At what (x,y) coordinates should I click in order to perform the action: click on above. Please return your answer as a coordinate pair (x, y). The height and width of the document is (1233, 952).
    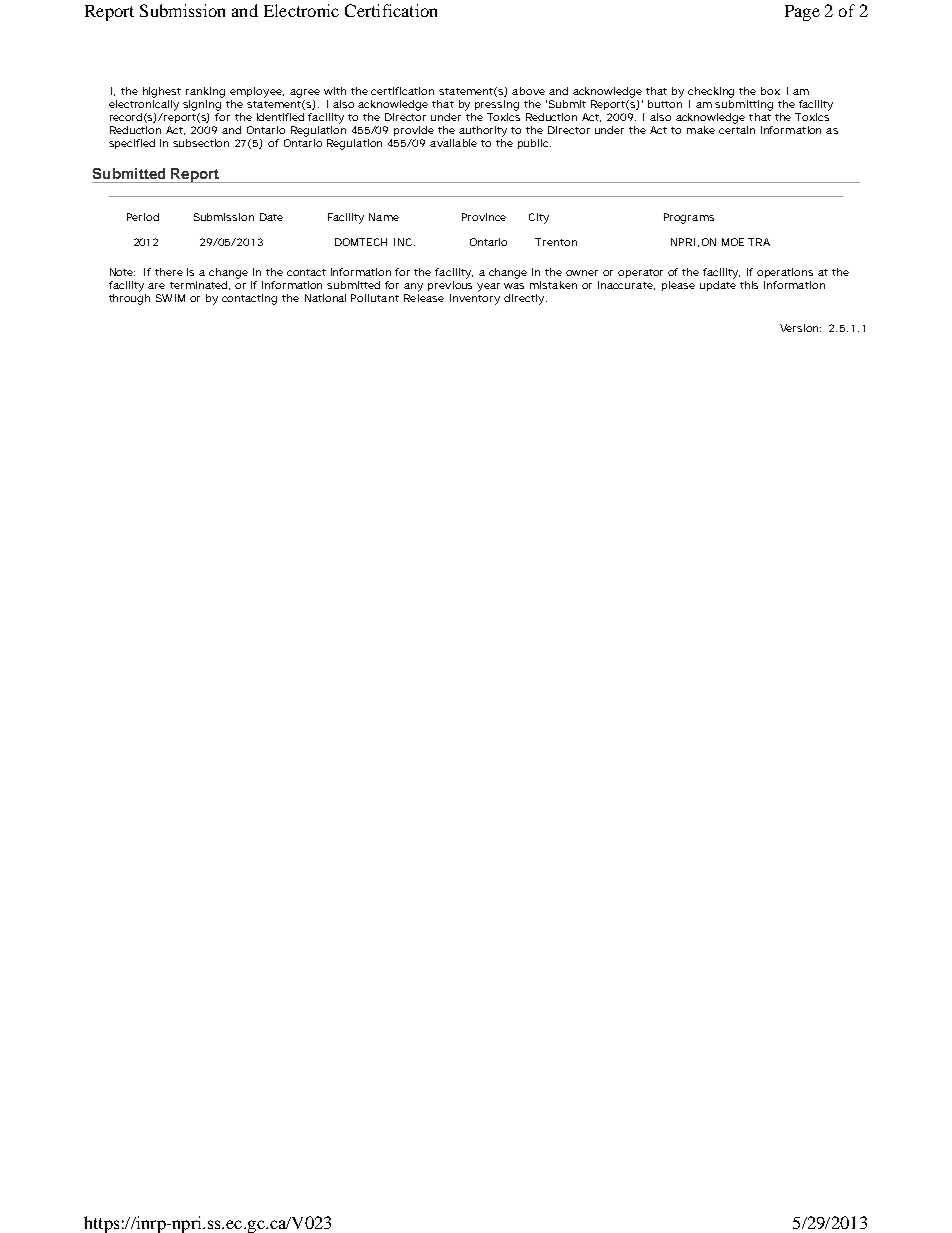
    Looking at the image, I should click on (528, 91).
